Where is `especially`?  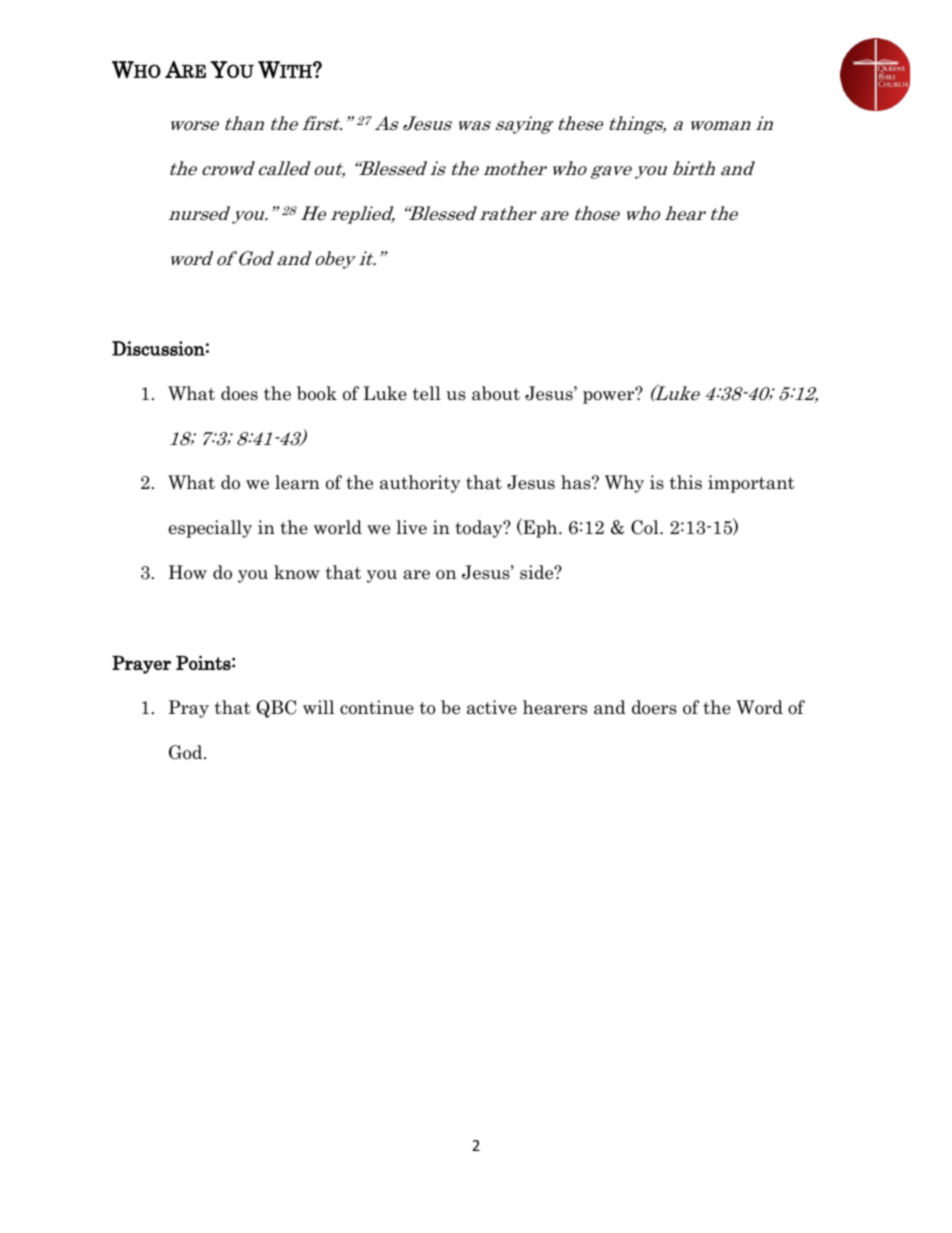
especially is located at coordinates (210, 529).
